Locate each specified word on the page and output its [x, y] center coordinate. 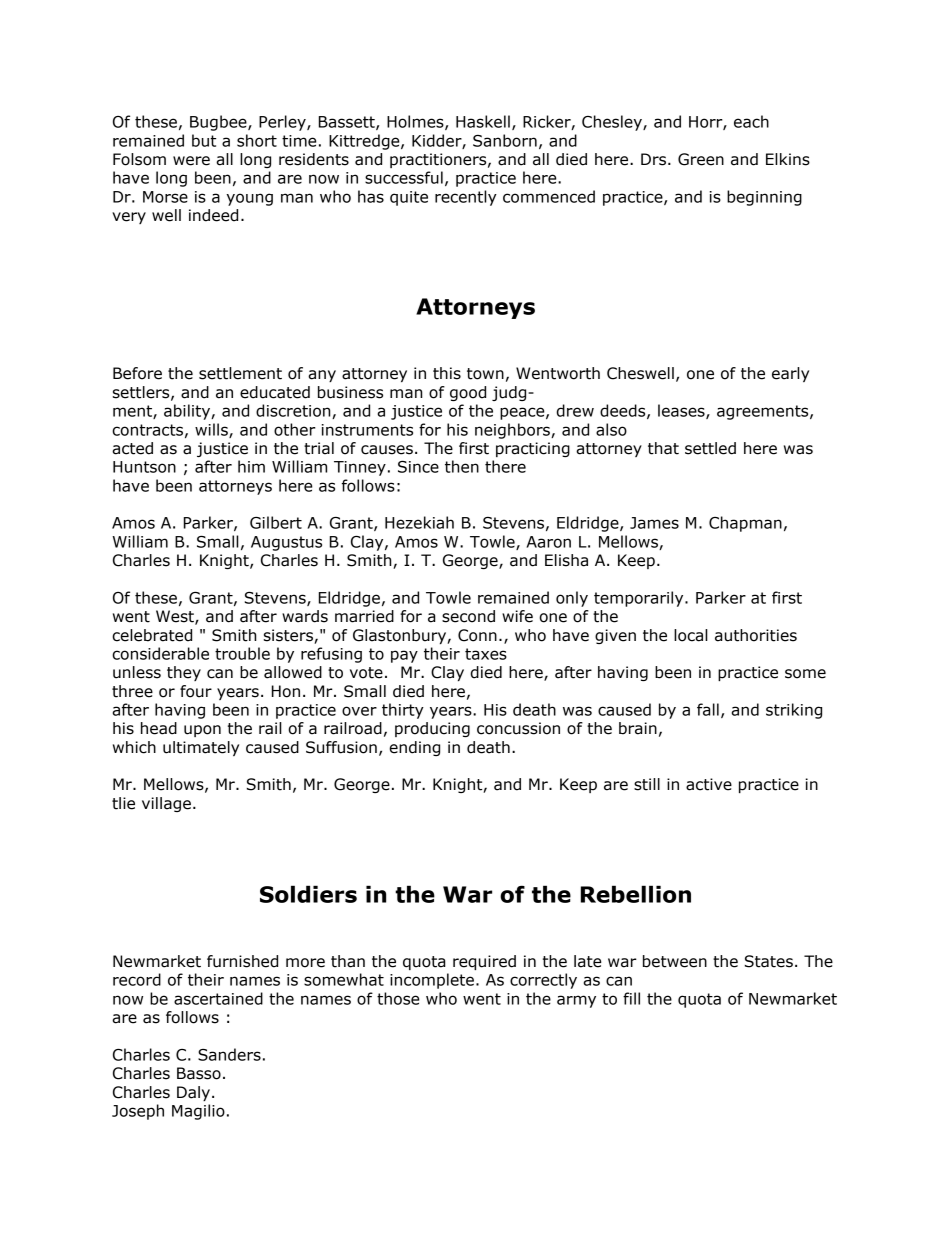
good [468, 393]
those [398, 998]
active [709, 784]
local [691, 635]
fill [631, 998]
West [176, 617]
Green [701, 159]
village [166, 804]
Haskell [483, 121]
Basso [199, 1073]
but [204, 140]
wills [212, 430]
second [468, 616]
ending [414, 748]
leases [682, 411]
